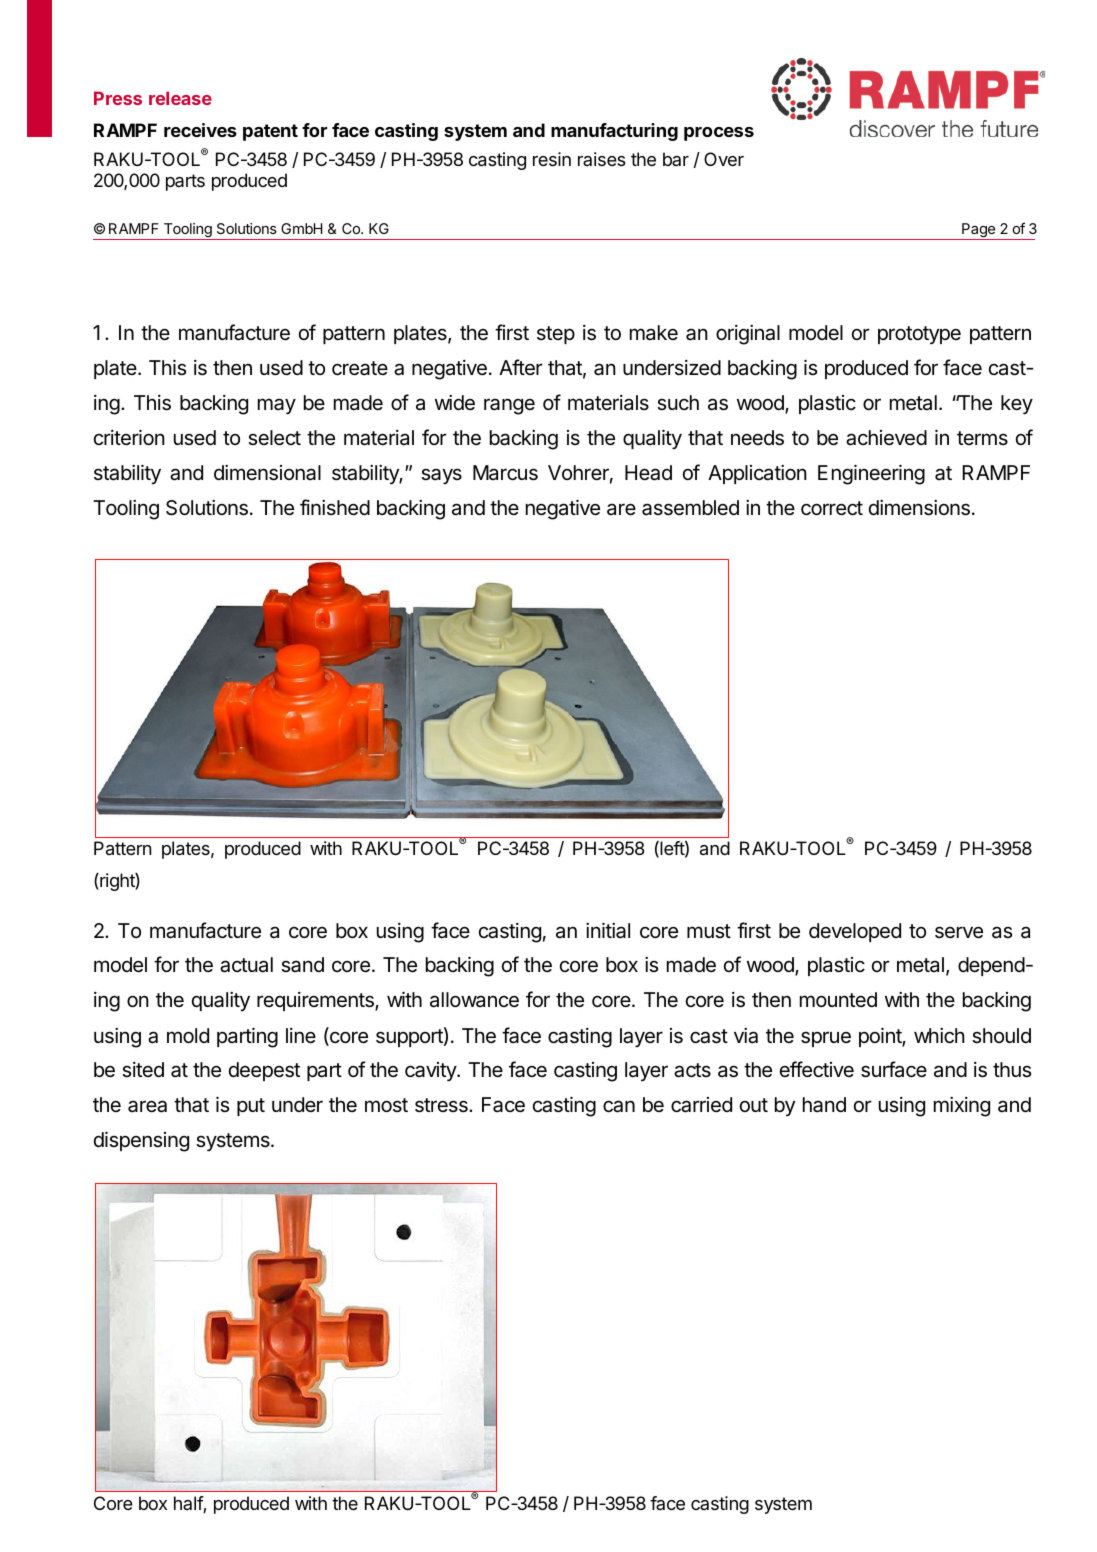  Describe the element at coordinates (959, 932) in the image. I see `serve` at that location.
